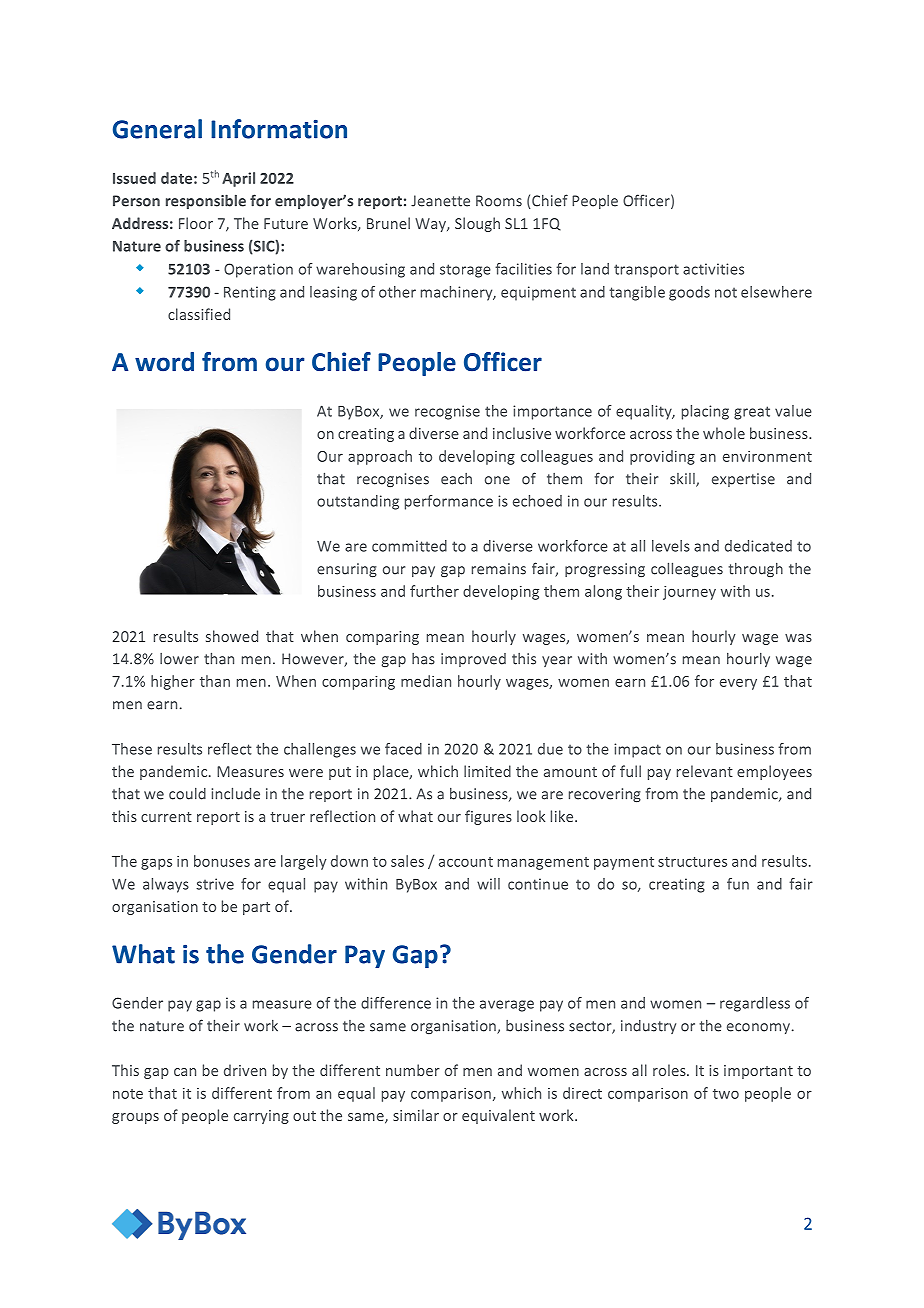  I want to click on inclusive, so click(522, 433).
